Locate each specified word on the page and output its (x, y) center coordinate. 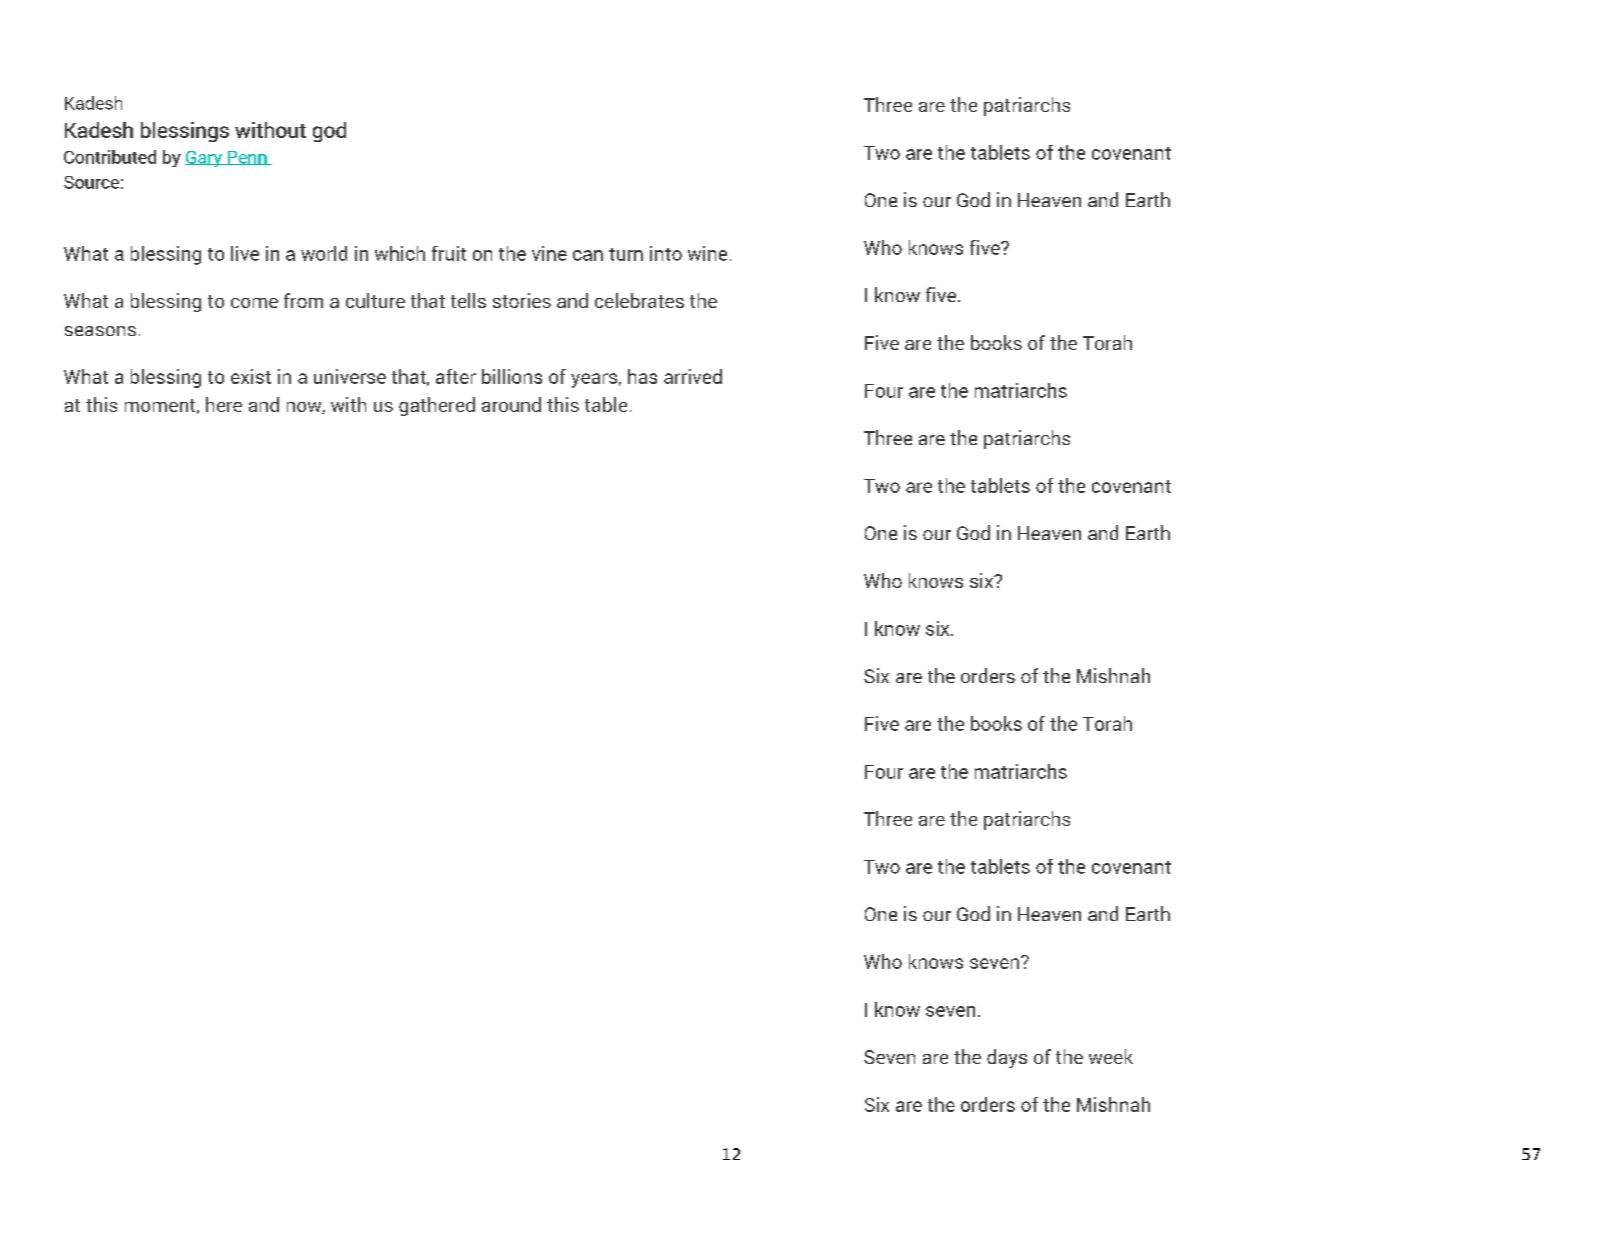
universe (350, 376)
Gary (204, 159)
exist (251, 376)
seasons (100, 331)
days (1007, 1058)
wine (707, 253)
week (1111, 1056)
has (642, 376)
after (456, 376)
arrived (693, 376)
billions (512, 376)
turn (626, 254)
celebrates (639, 300)
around (511, 404)
